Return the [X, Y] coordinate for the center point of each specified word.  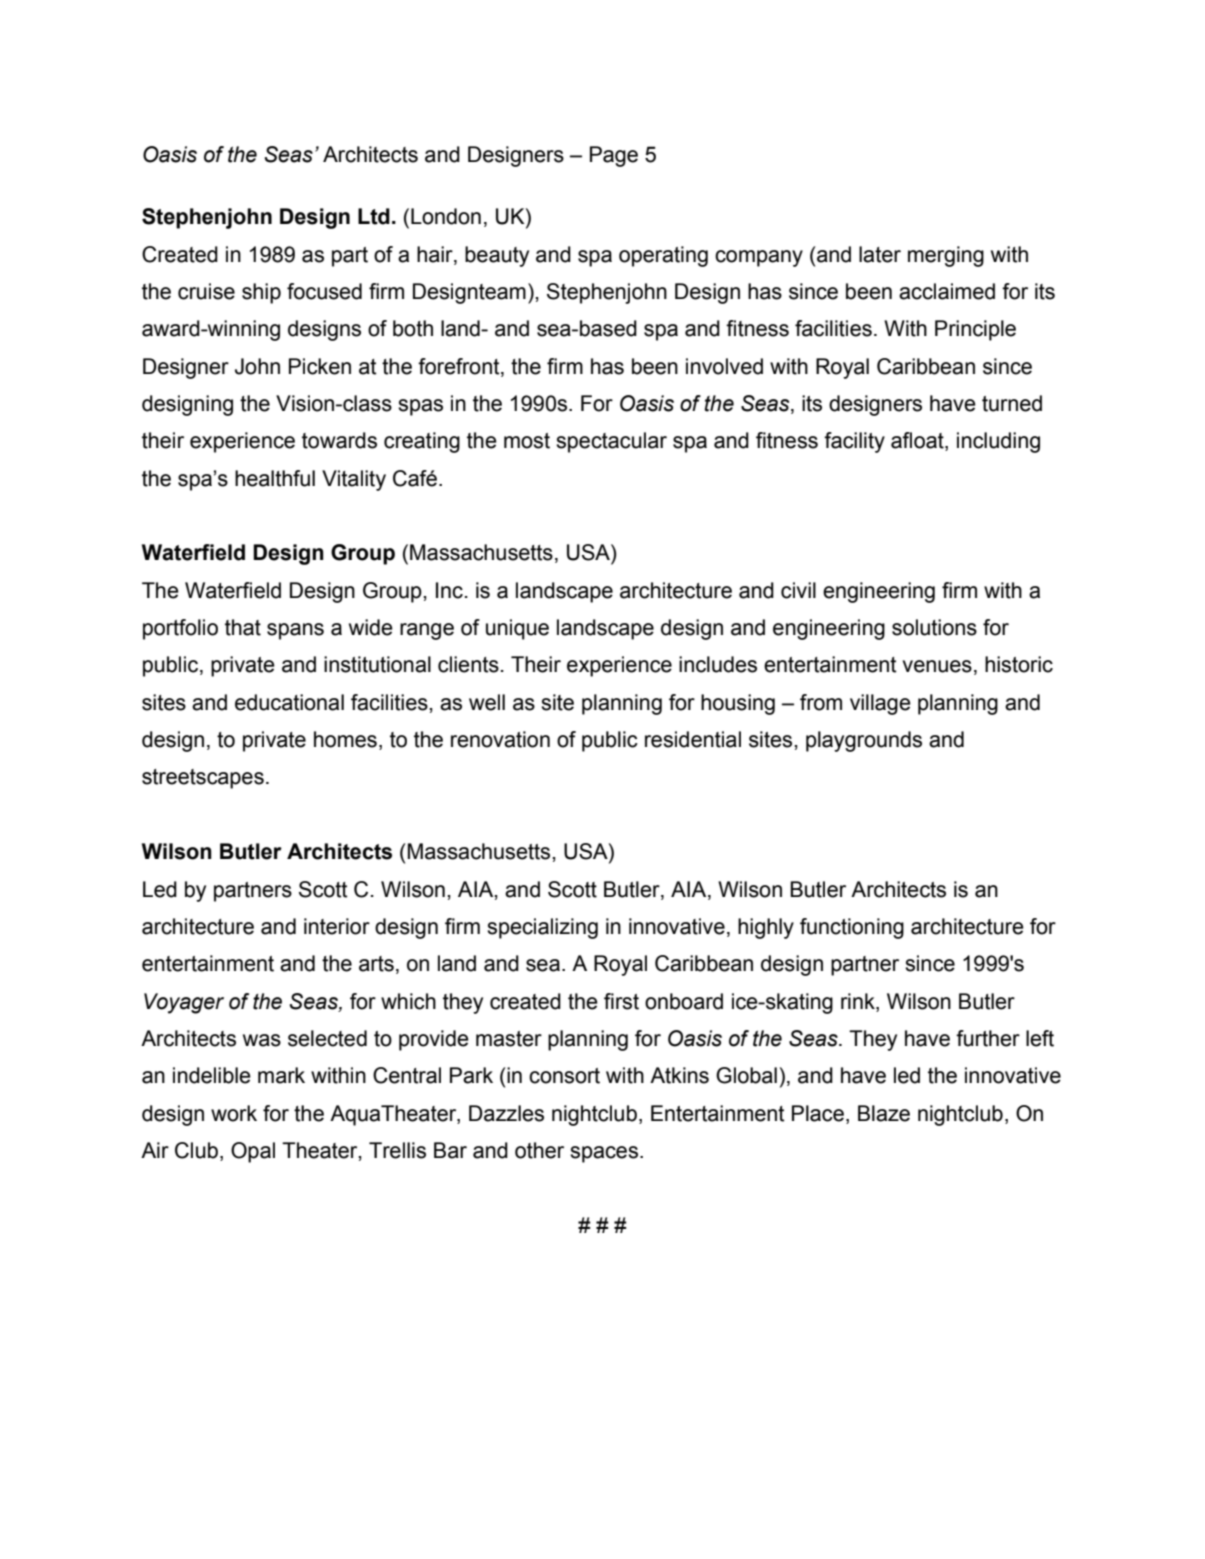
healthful [275, 478]
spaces [604, 1154]
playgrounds [864, 741]
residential [693, 739]
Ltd [374, 216]
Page [614, 156]
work [234, 1113]
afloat [918, 441]
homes [345, 739]
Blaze [884, 1113]
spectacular [611, 442]
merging [946, 256]
